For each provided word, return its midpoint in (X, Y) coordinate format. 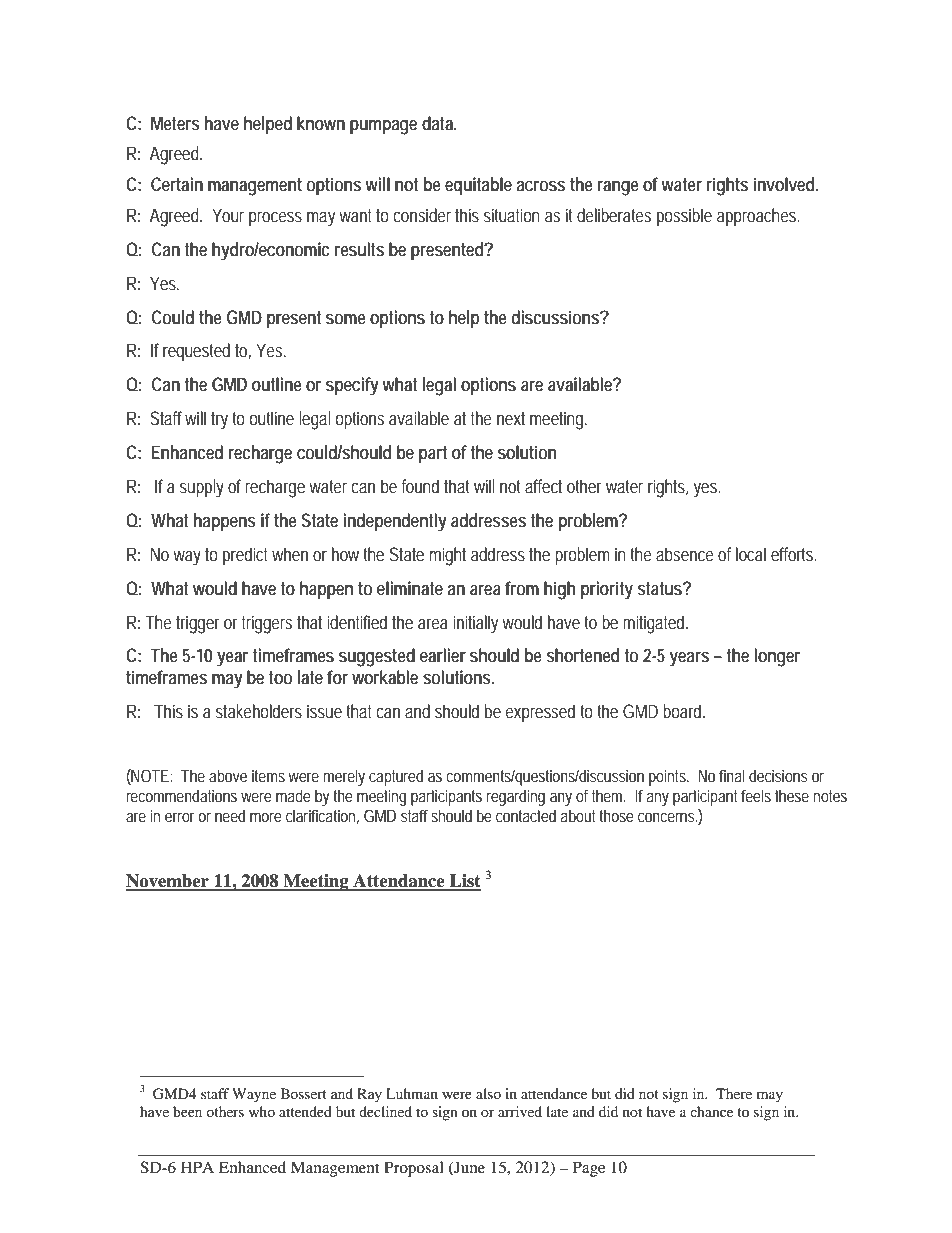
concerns (668, 817)
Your (228, 215)
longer (777, 657)
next (511, 418)
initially (475, 624)
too (280, 677)
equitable (478, 186)
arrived (520, 1111)
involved (786, 184)
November (168, 882)
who (262, 1111)
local (751, 554)
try (219, 421)
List (464, 882)
